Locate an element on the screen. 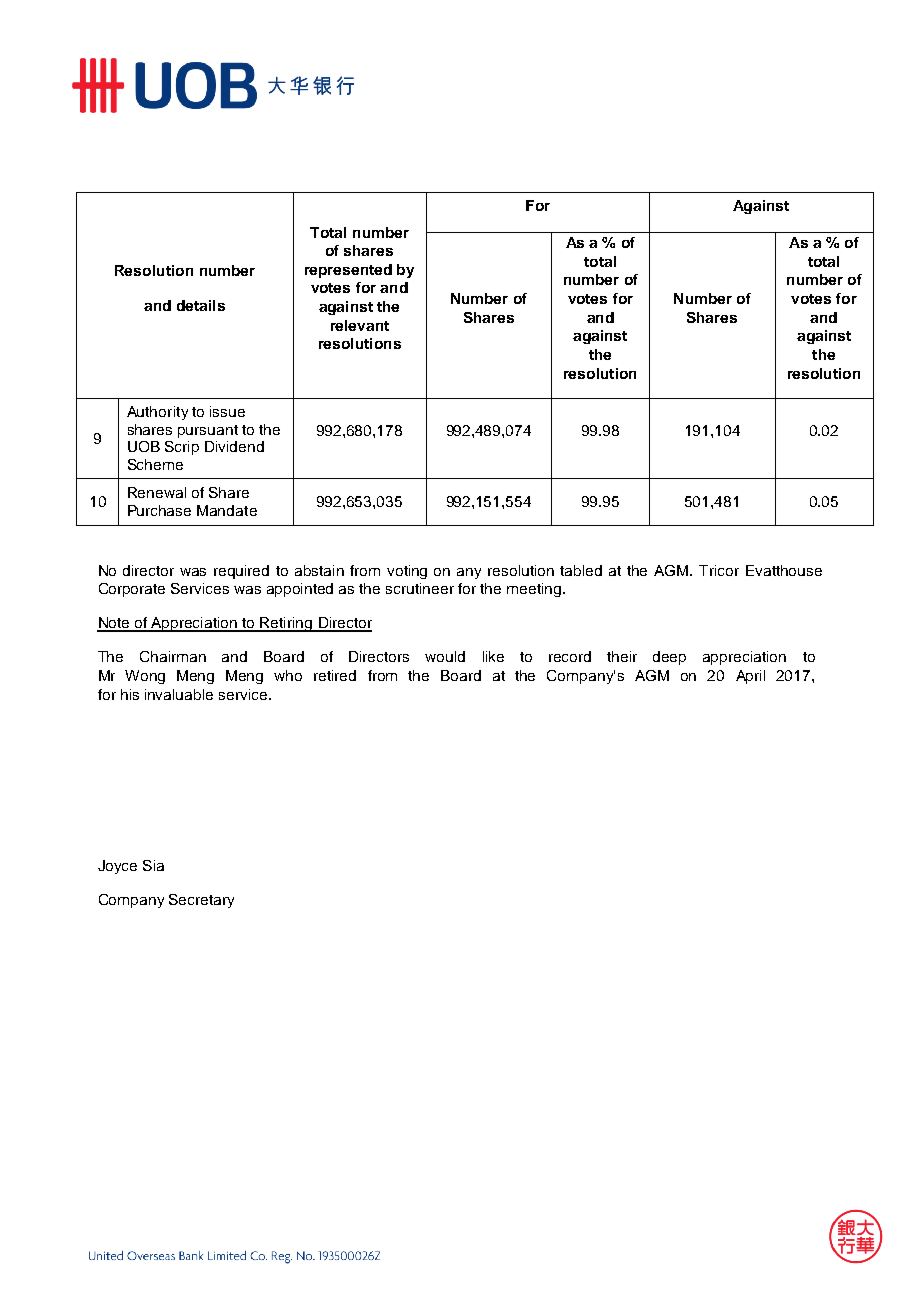 The height and width of the screenshot is (1308, 924). deep is located at coordinates (669, 658).
